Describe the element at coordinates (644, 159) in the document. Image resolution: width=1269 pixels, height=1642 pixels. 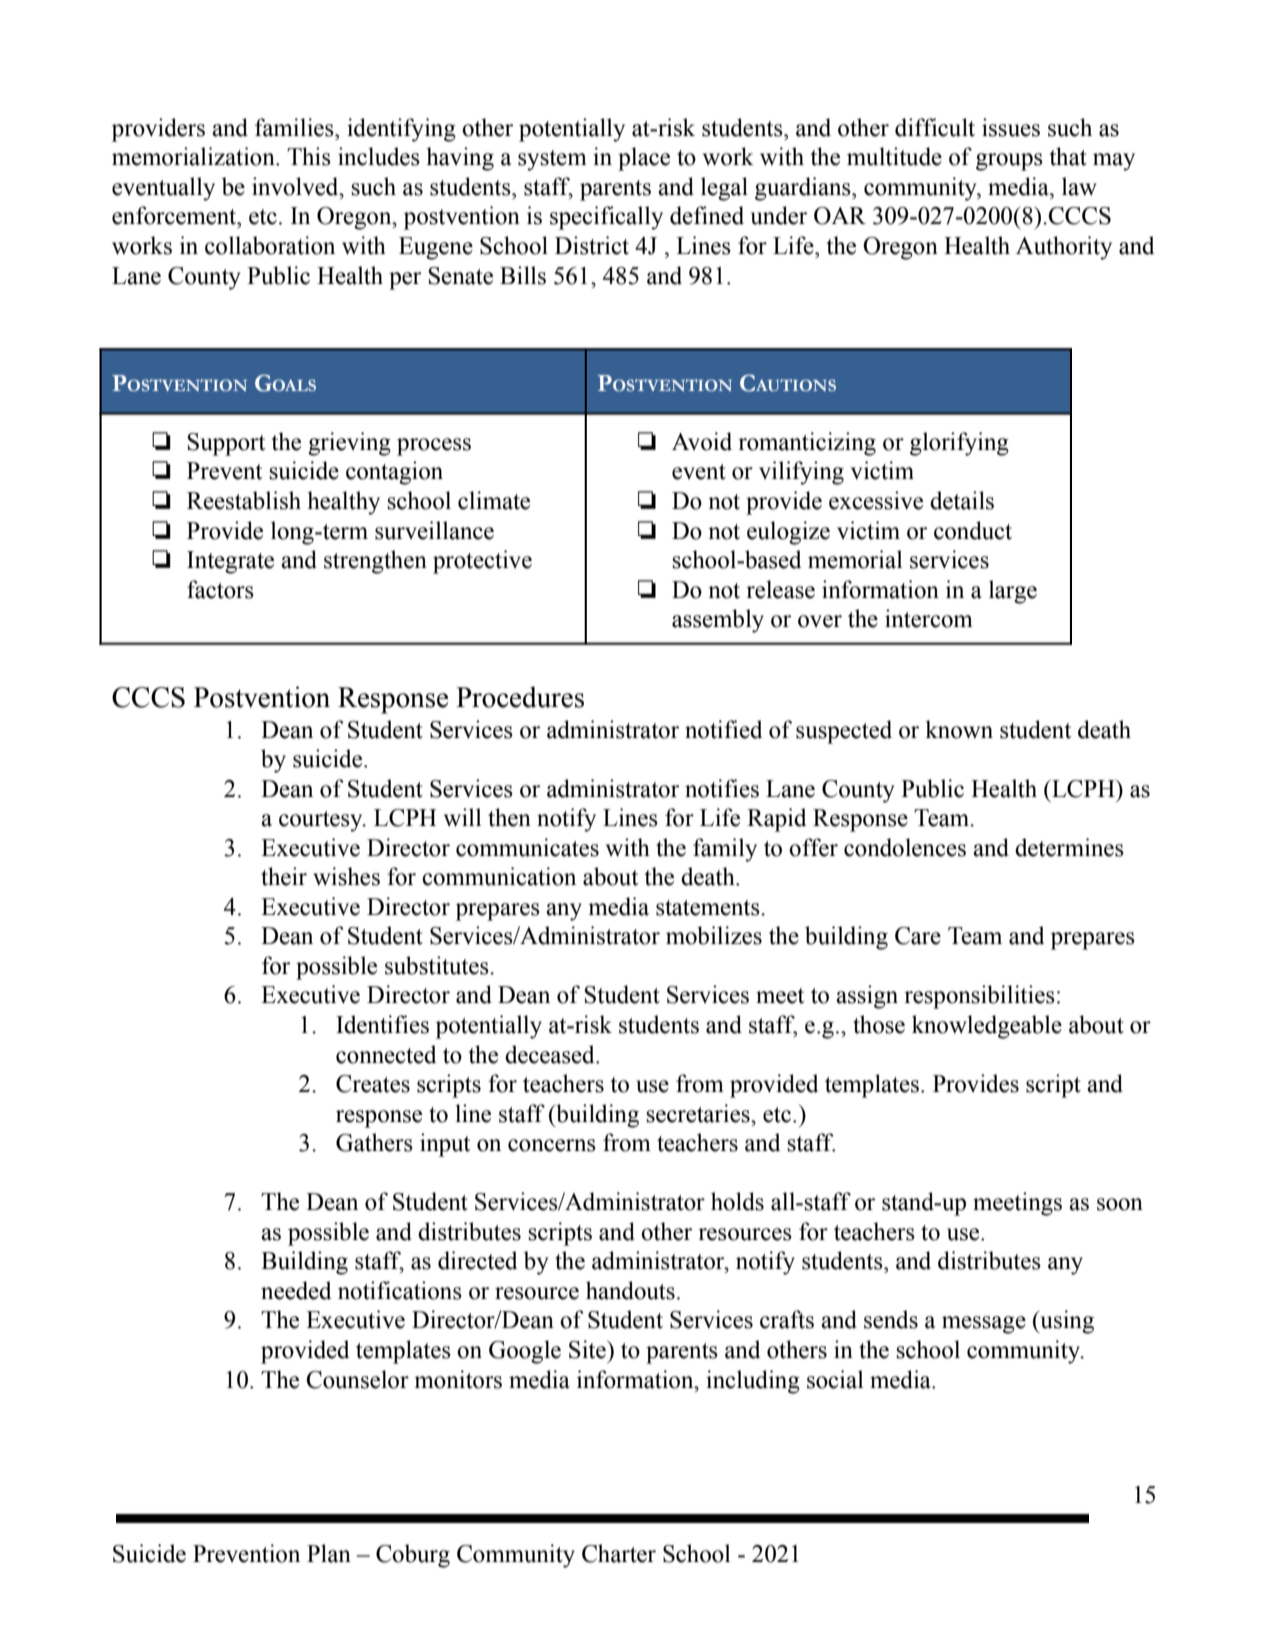
I see `place` at that location.
